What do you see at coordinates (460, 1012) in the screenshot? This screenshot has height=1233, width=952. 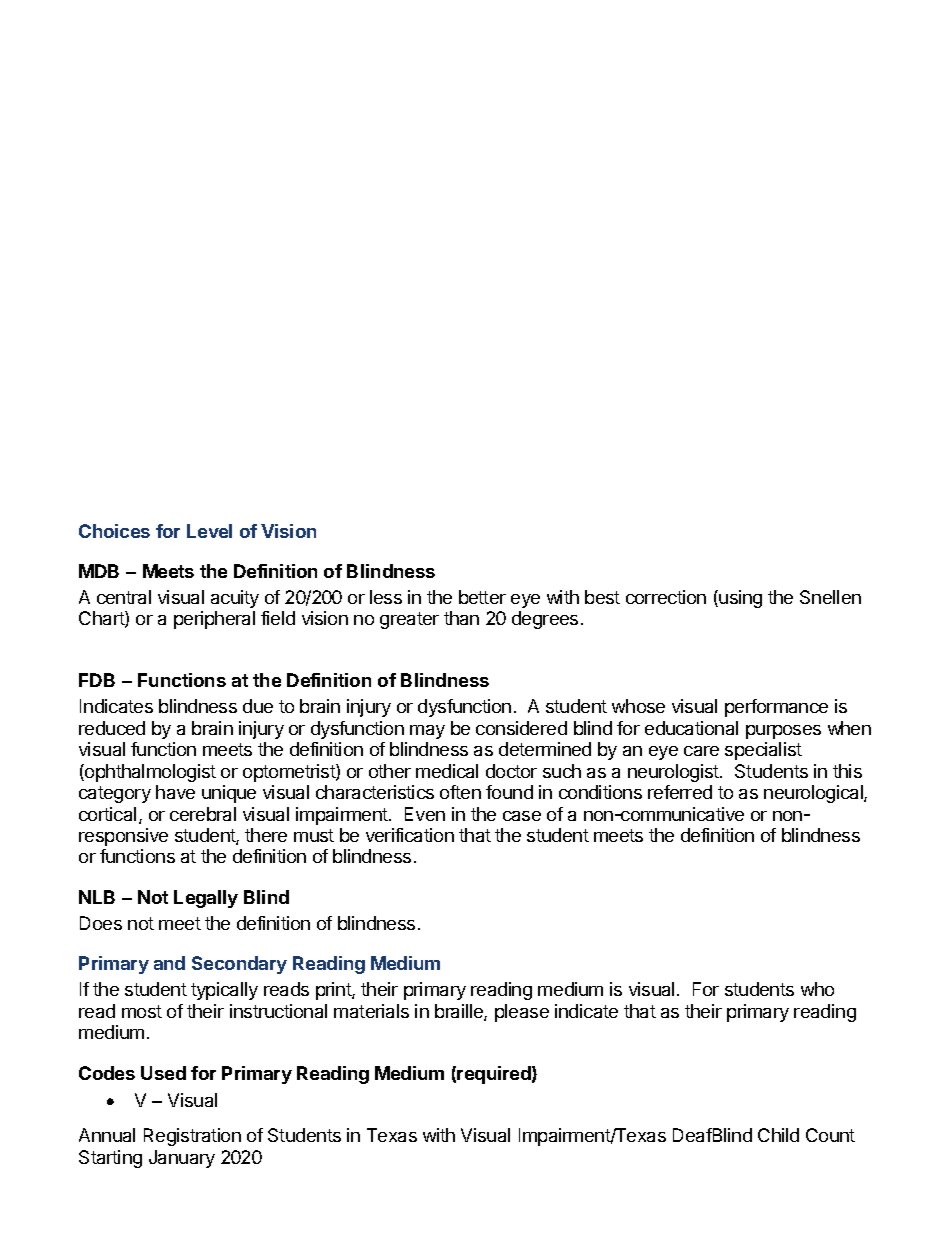 I see `braille` at bounding box center [460, 1012].
